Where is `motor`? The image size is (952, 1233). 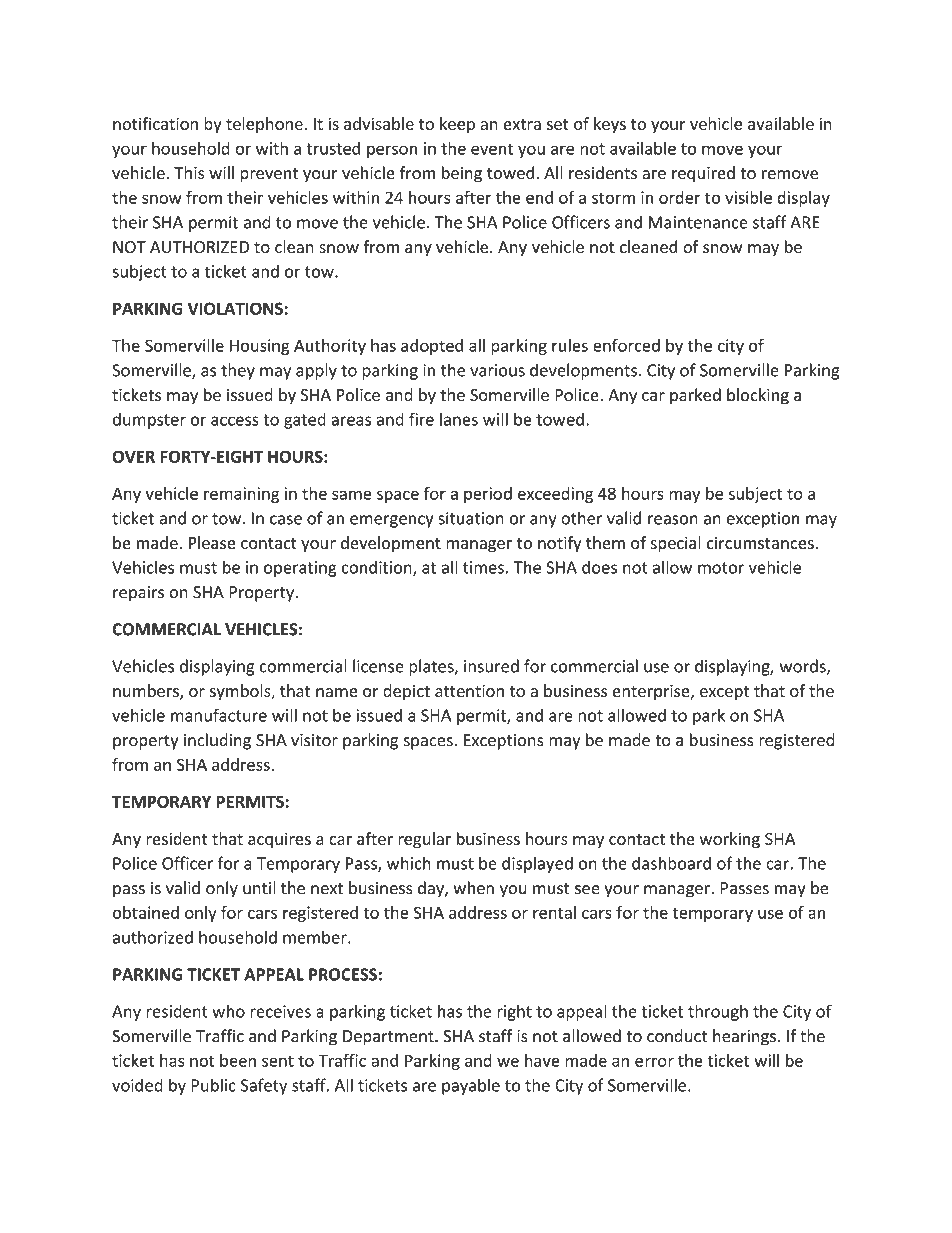
motor is located at coordinates (721, 568).
